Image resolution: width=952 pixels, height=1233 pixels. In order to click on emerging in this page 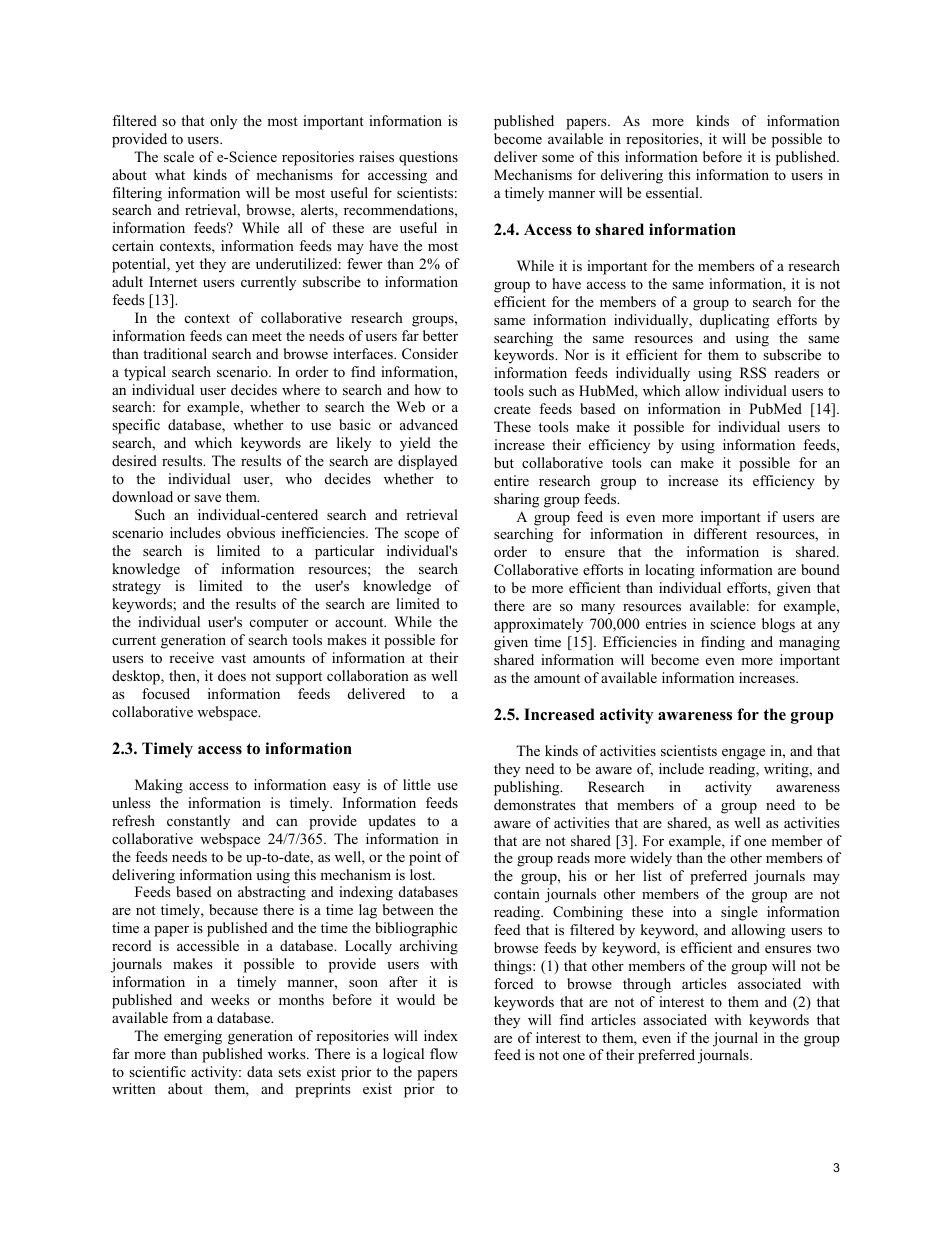, I will do `click(193, 1037)`.
